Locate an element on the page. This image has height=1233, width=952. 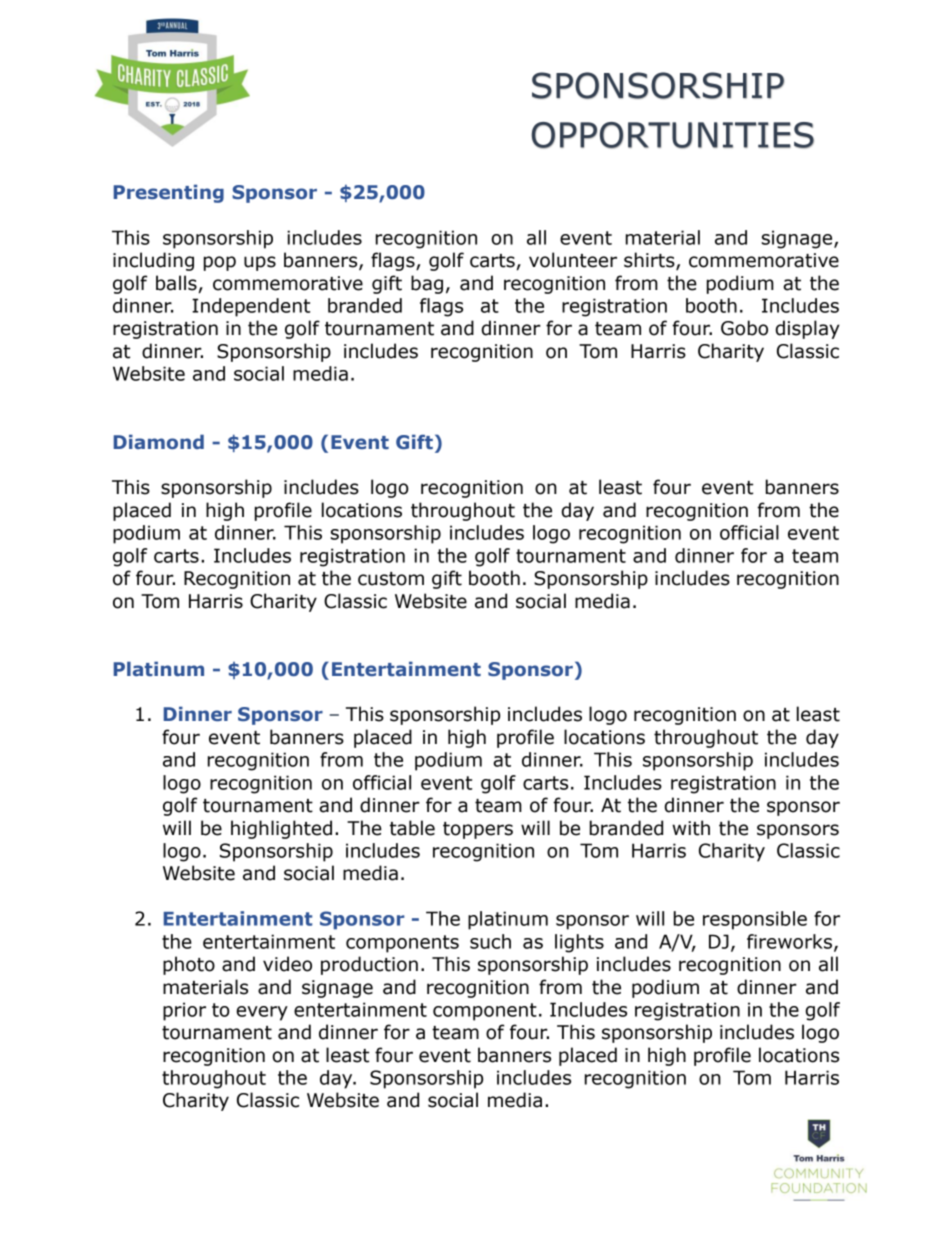
custom is located at coordinates (391, 579).
